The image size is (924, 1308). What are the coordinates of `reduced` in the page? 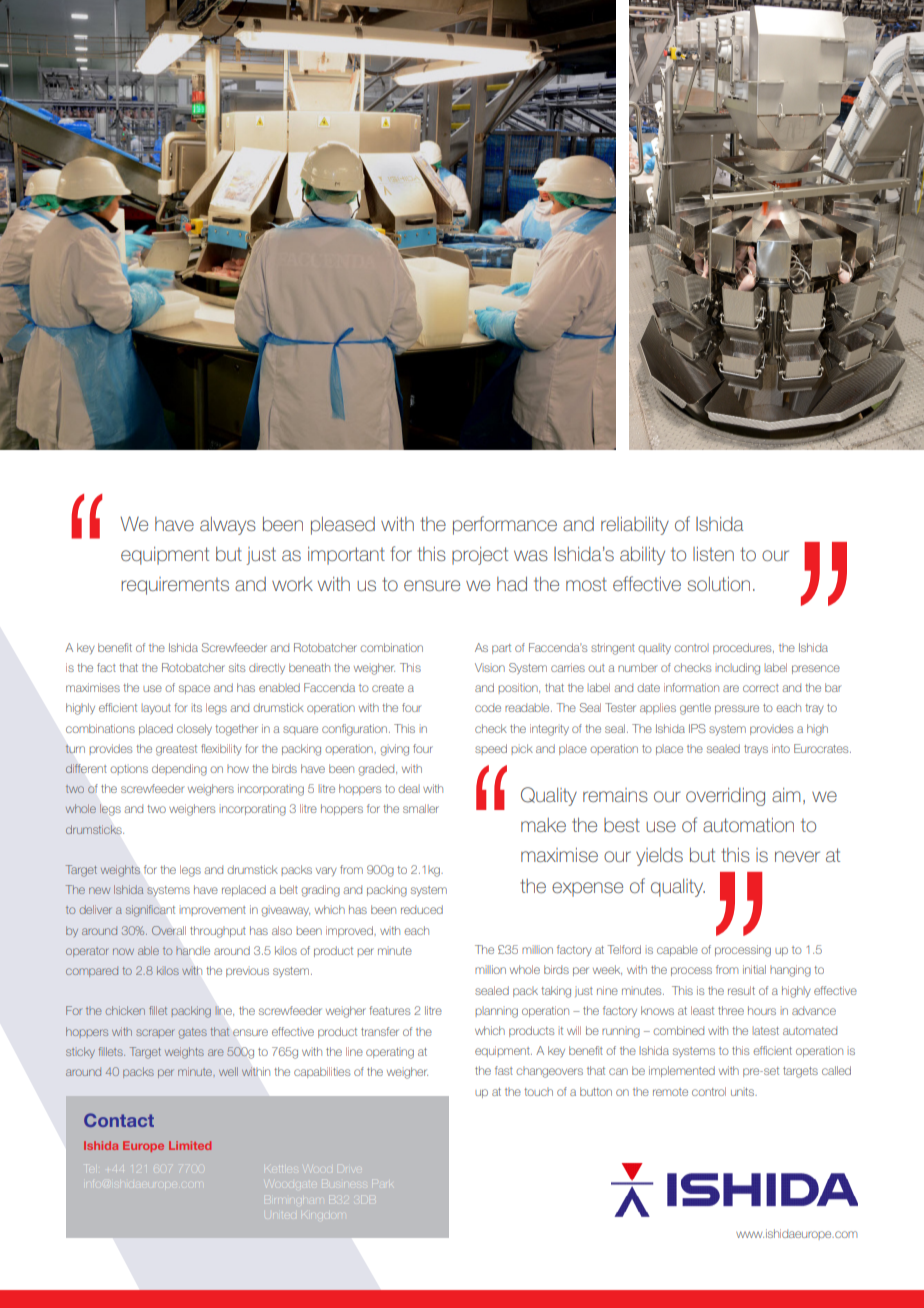 It's located at (422, 909).
